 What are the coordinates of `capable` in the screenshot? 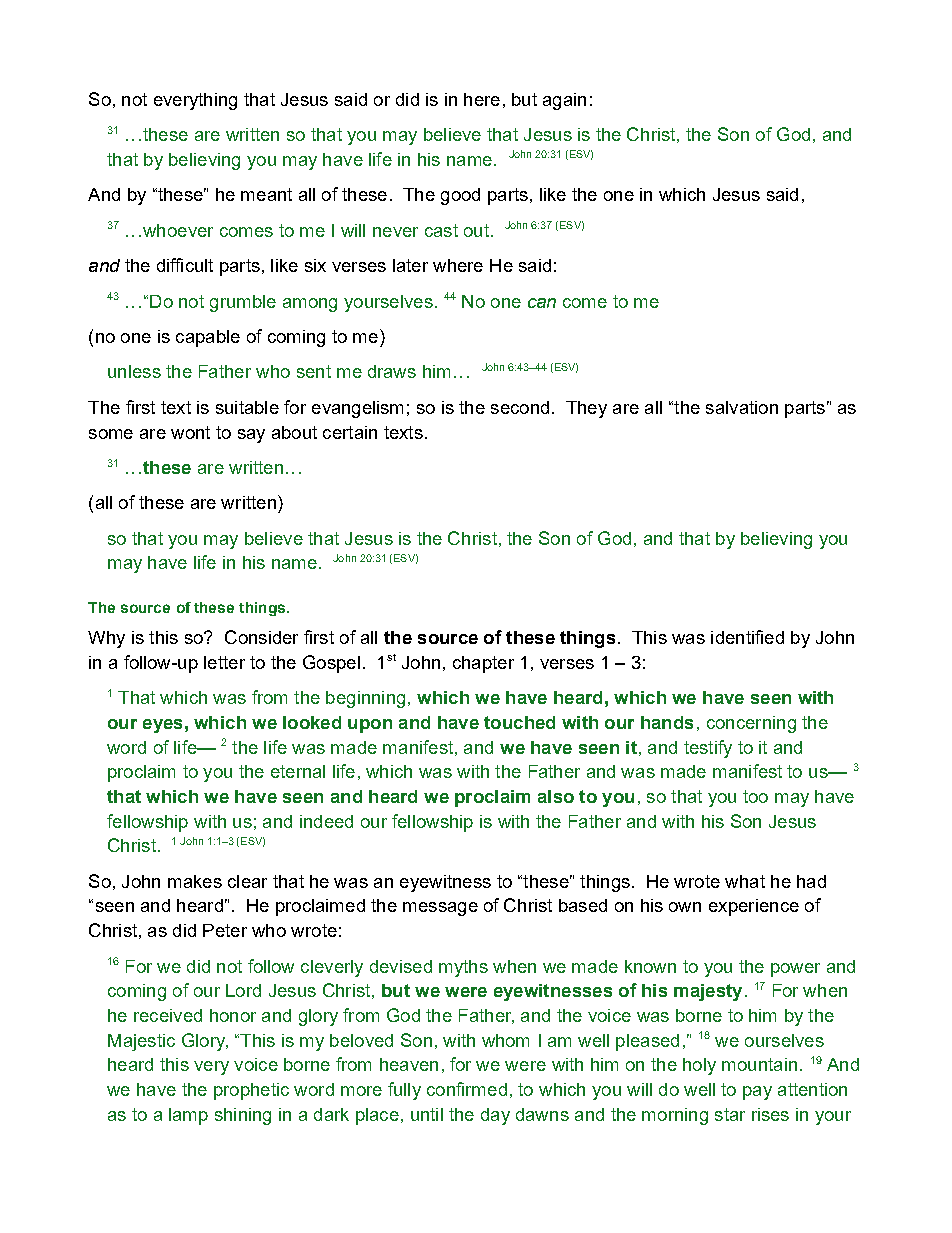 It's located at (208, 338).
